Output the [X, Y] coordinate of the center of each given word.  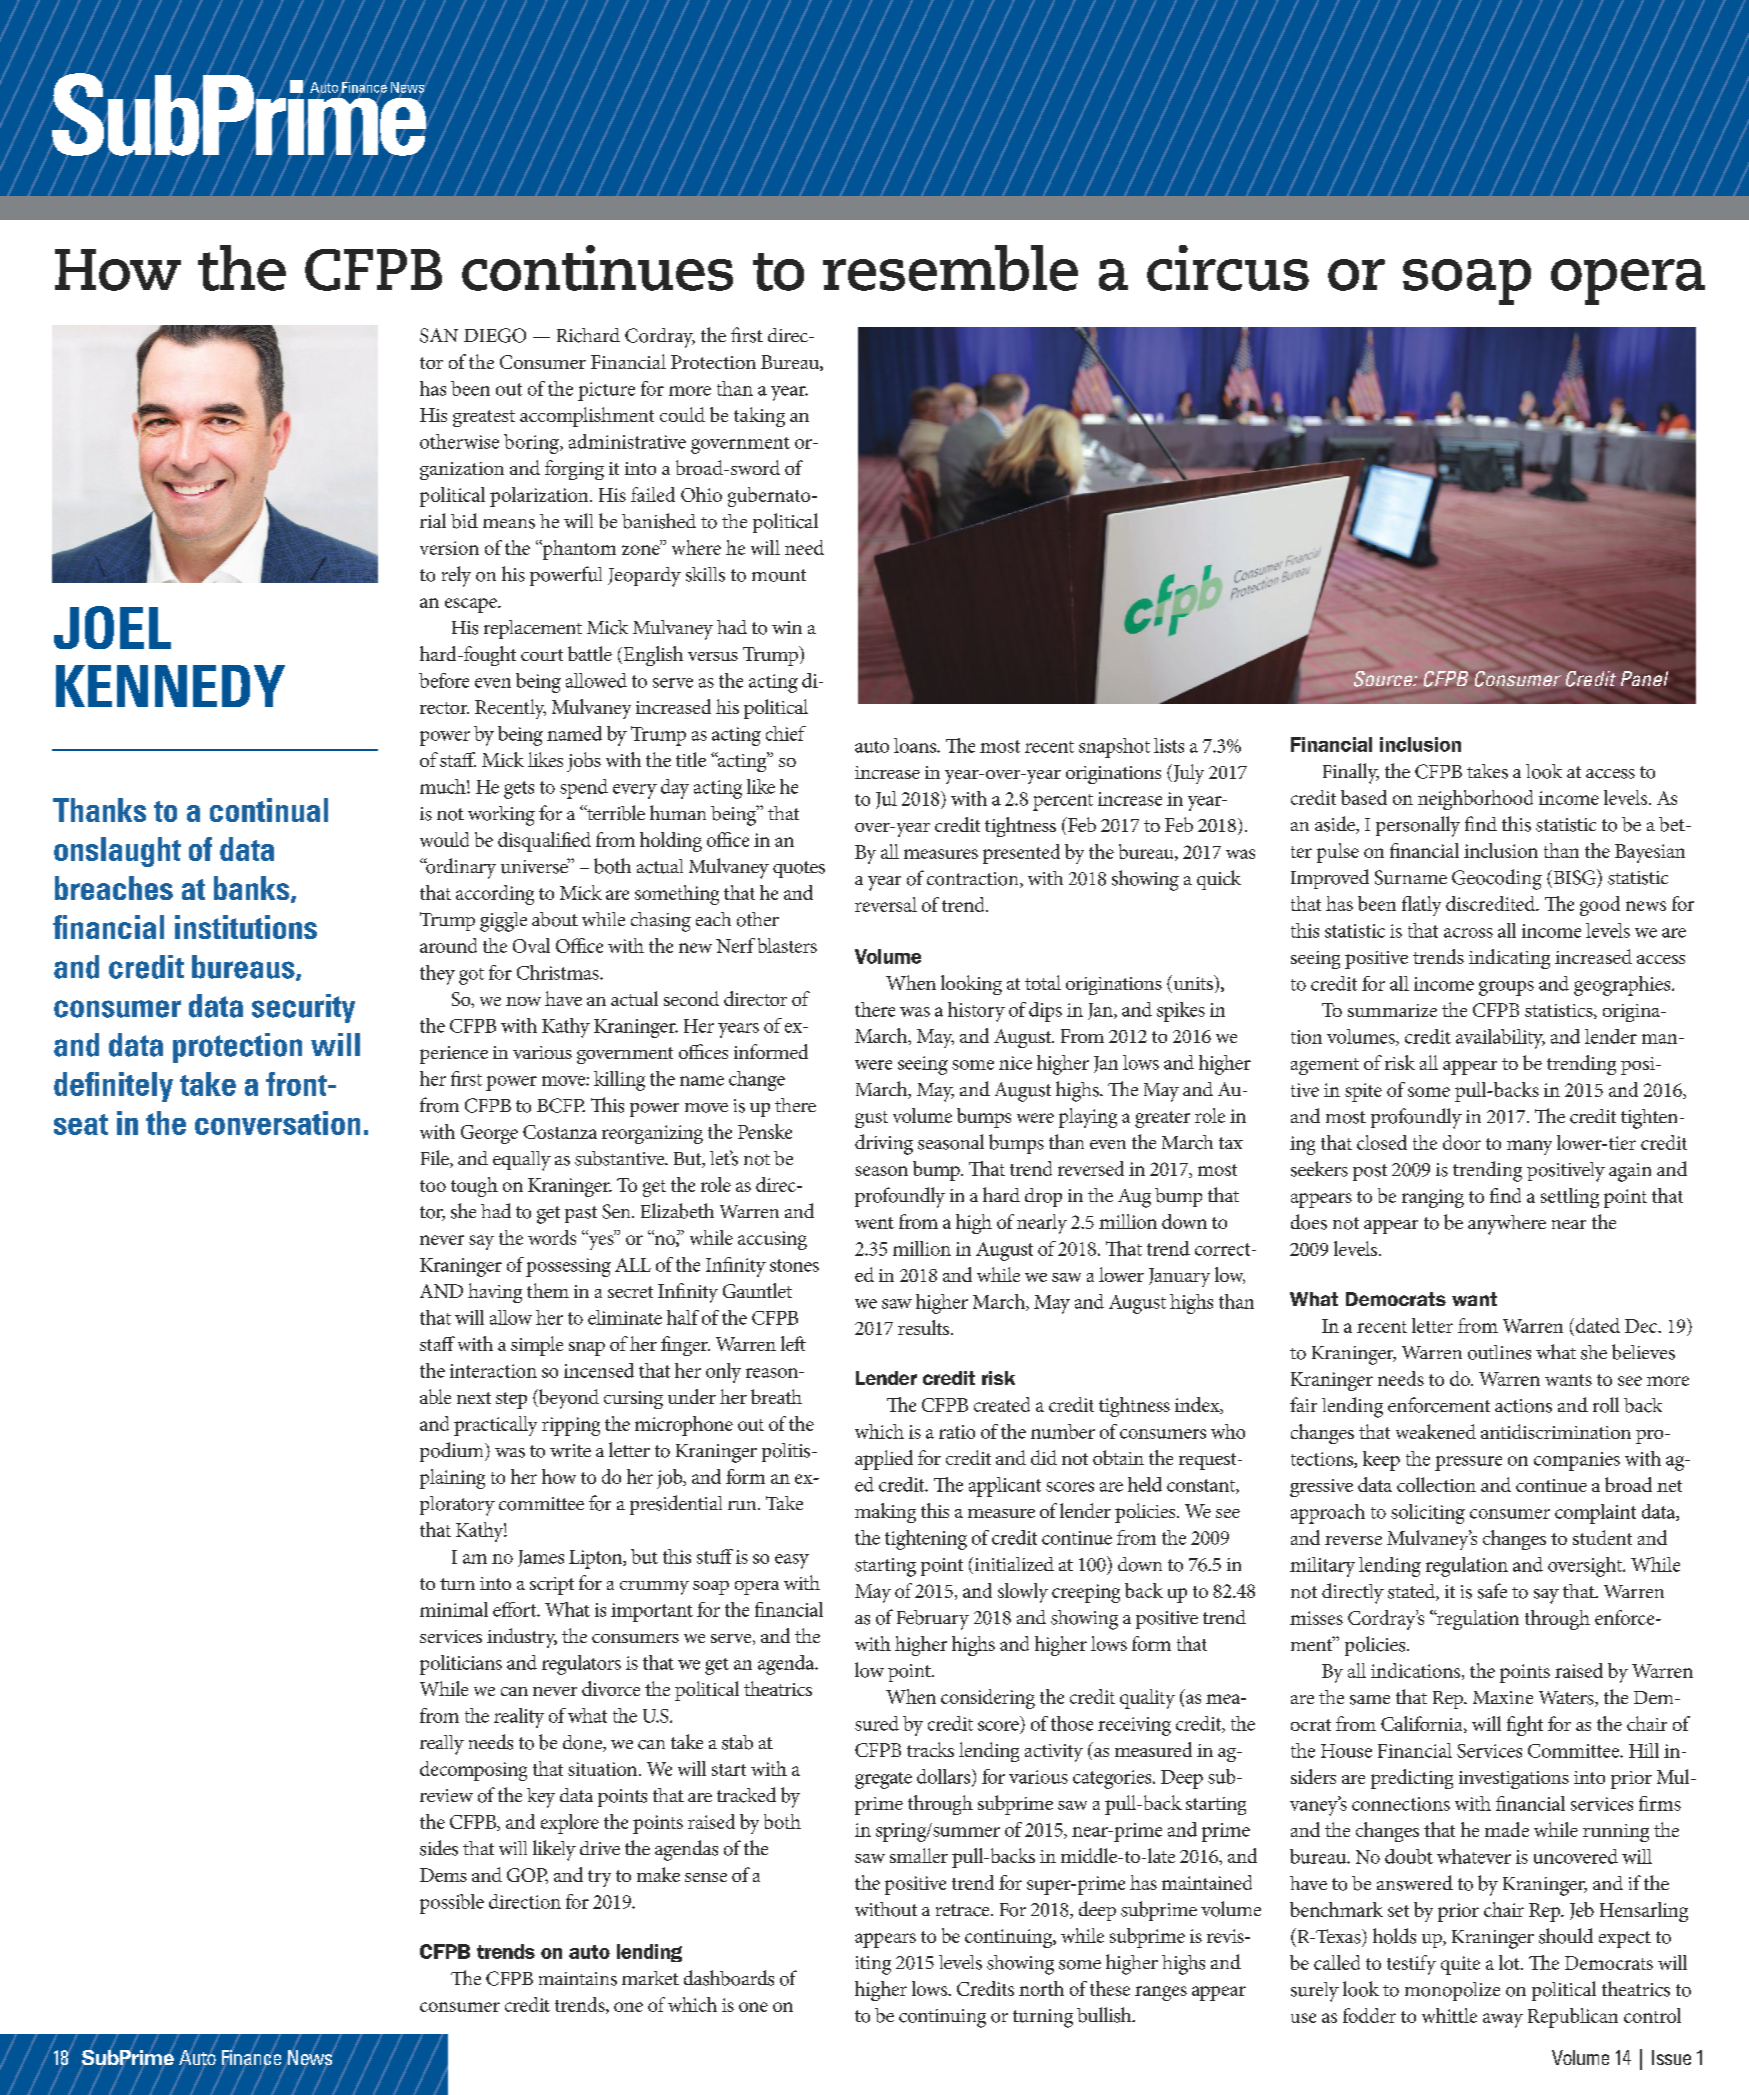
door [1462, 1142]
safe [1492, 1591]
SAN [439, 335]
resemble [950, 268]
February [933, 1620]
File [436, 1159]
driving [884, 1144]
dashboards [729, 1978]
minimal [454, 1609]
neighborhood [1475, 800]
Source [1384, 679]
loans [916, 745]
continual [269, 810]
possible [452, 1904]
